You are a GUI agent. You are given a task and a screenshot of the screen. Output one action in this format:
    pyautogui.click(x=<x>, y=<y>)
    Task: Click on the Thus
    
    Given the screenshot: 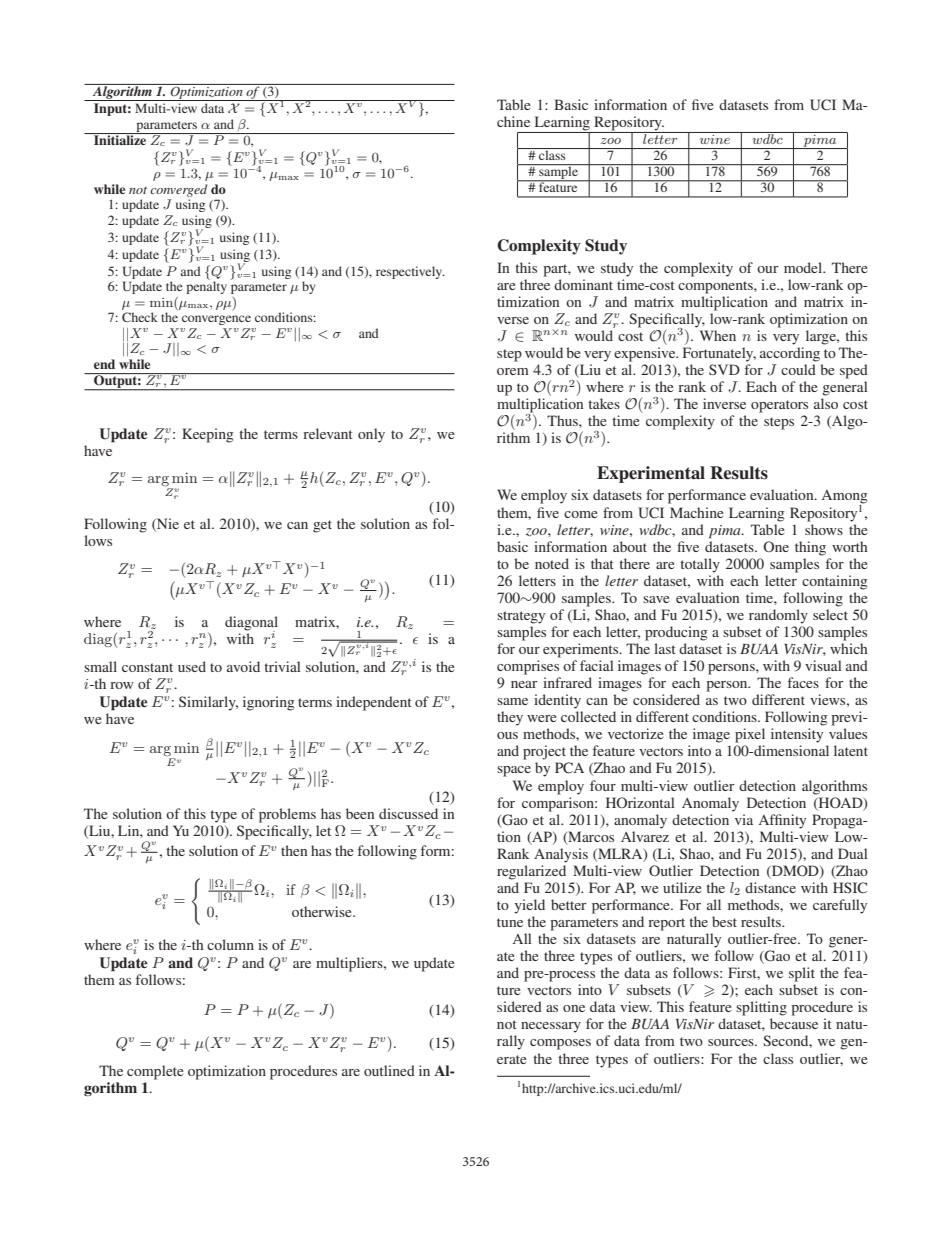 What is the action you would take?
    pyautogui.click(x=563, y=420)
